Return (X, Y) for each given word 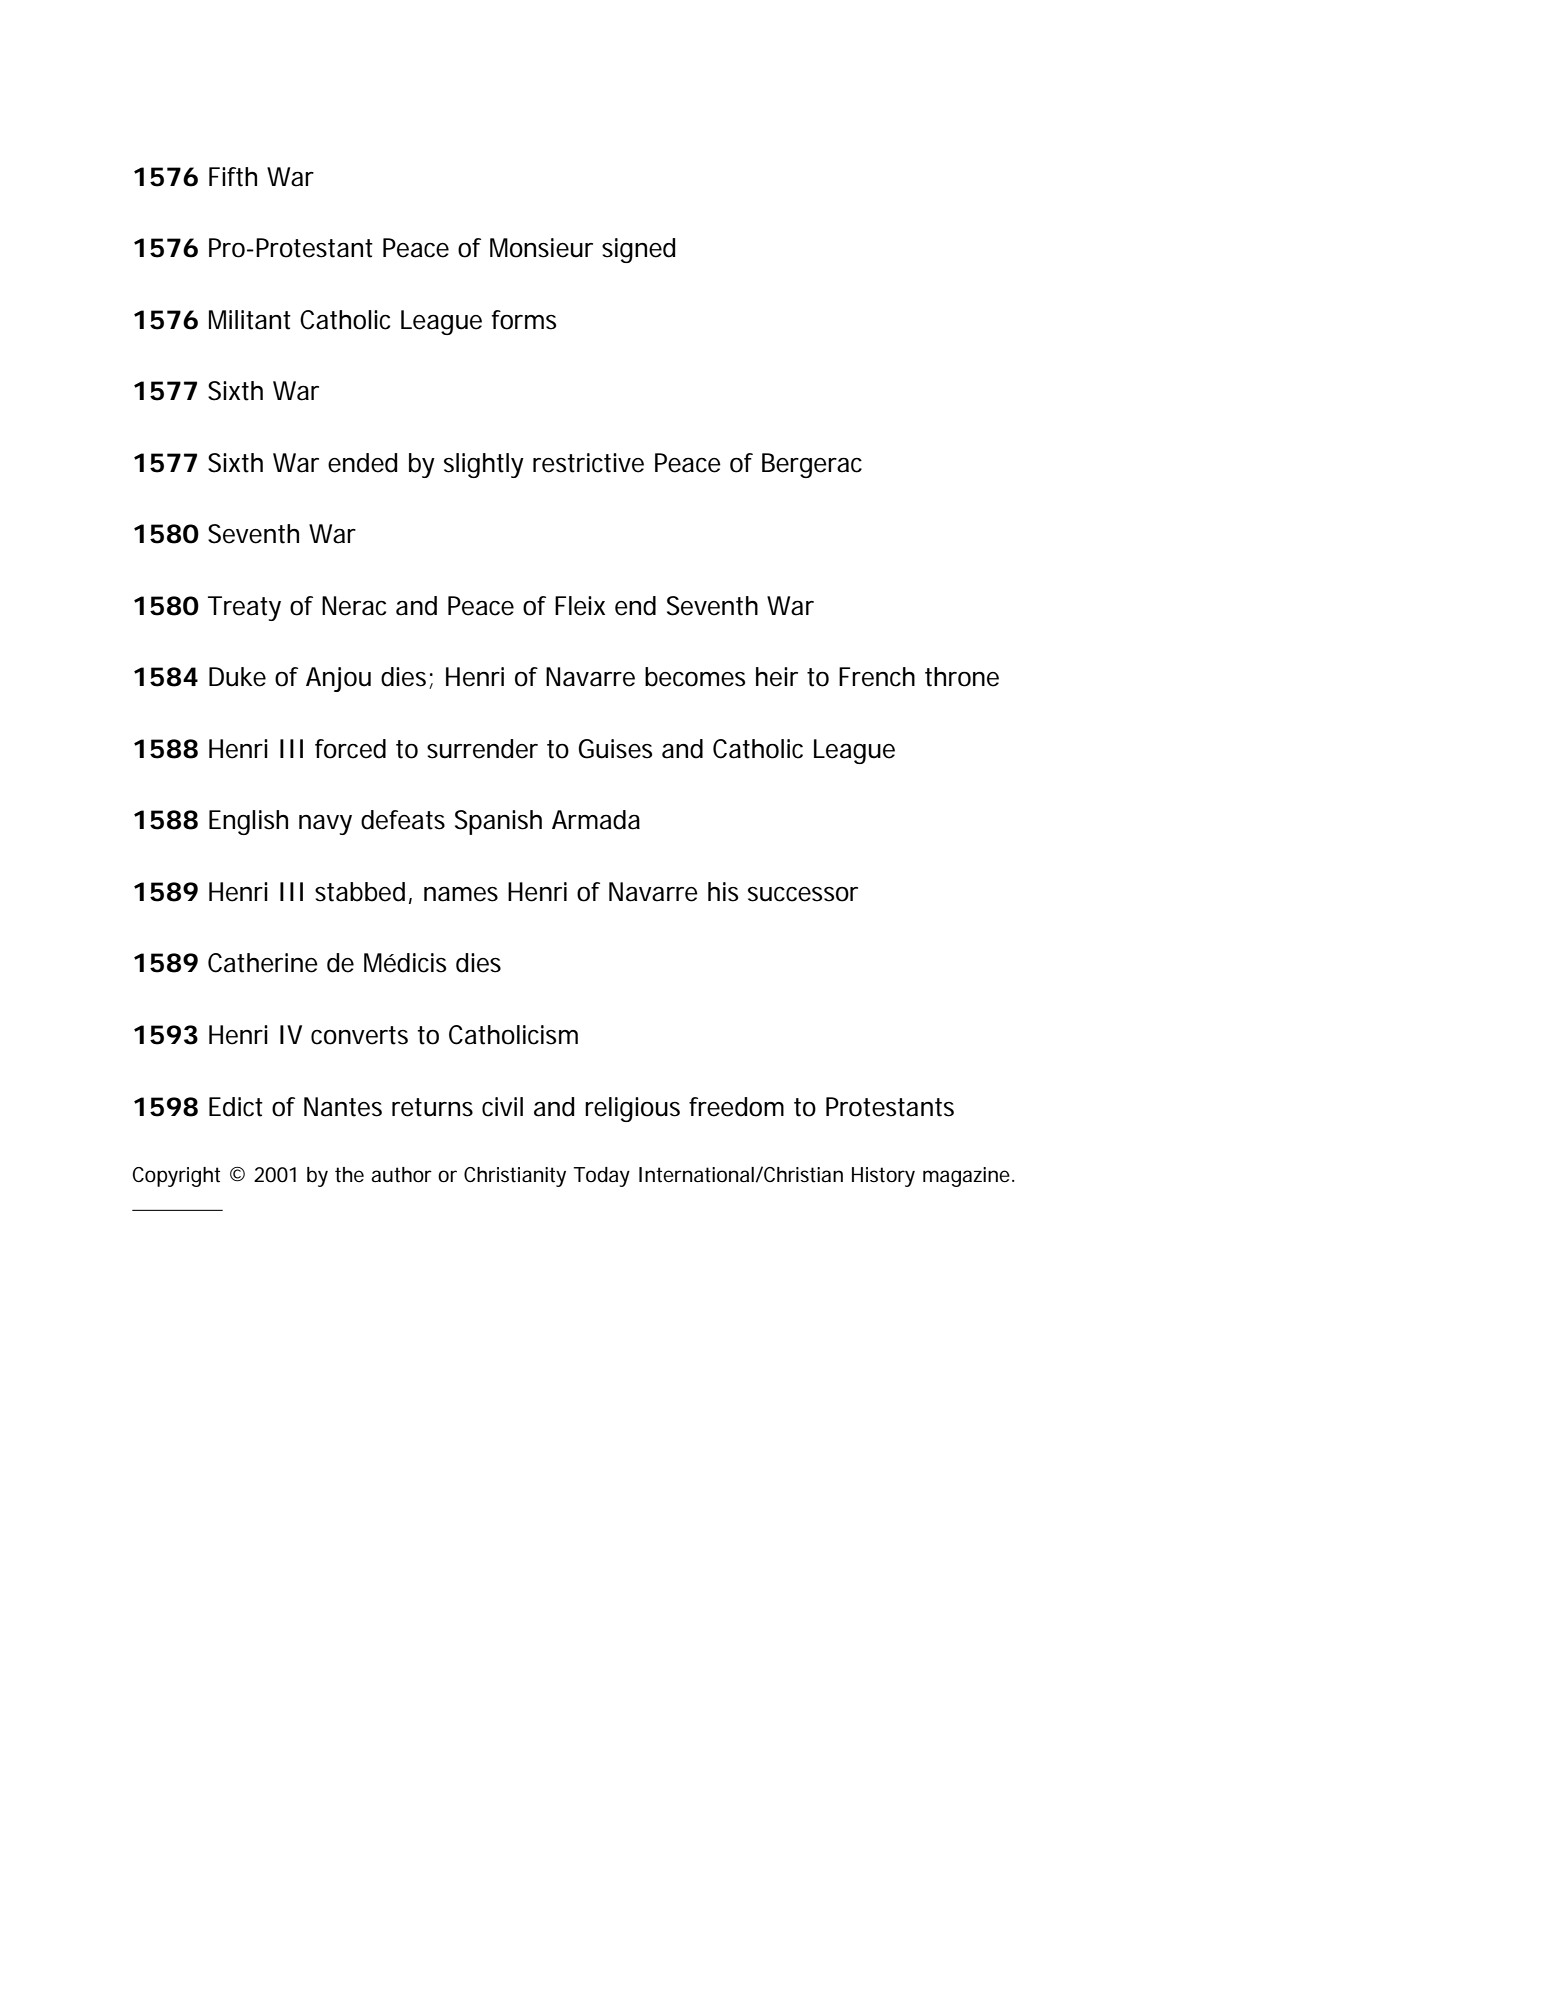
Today (601, 1177)
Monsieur (541, 248)
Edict (236, 1107)
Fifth (233, 177)
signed (638, 250)
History (883, 1177)
